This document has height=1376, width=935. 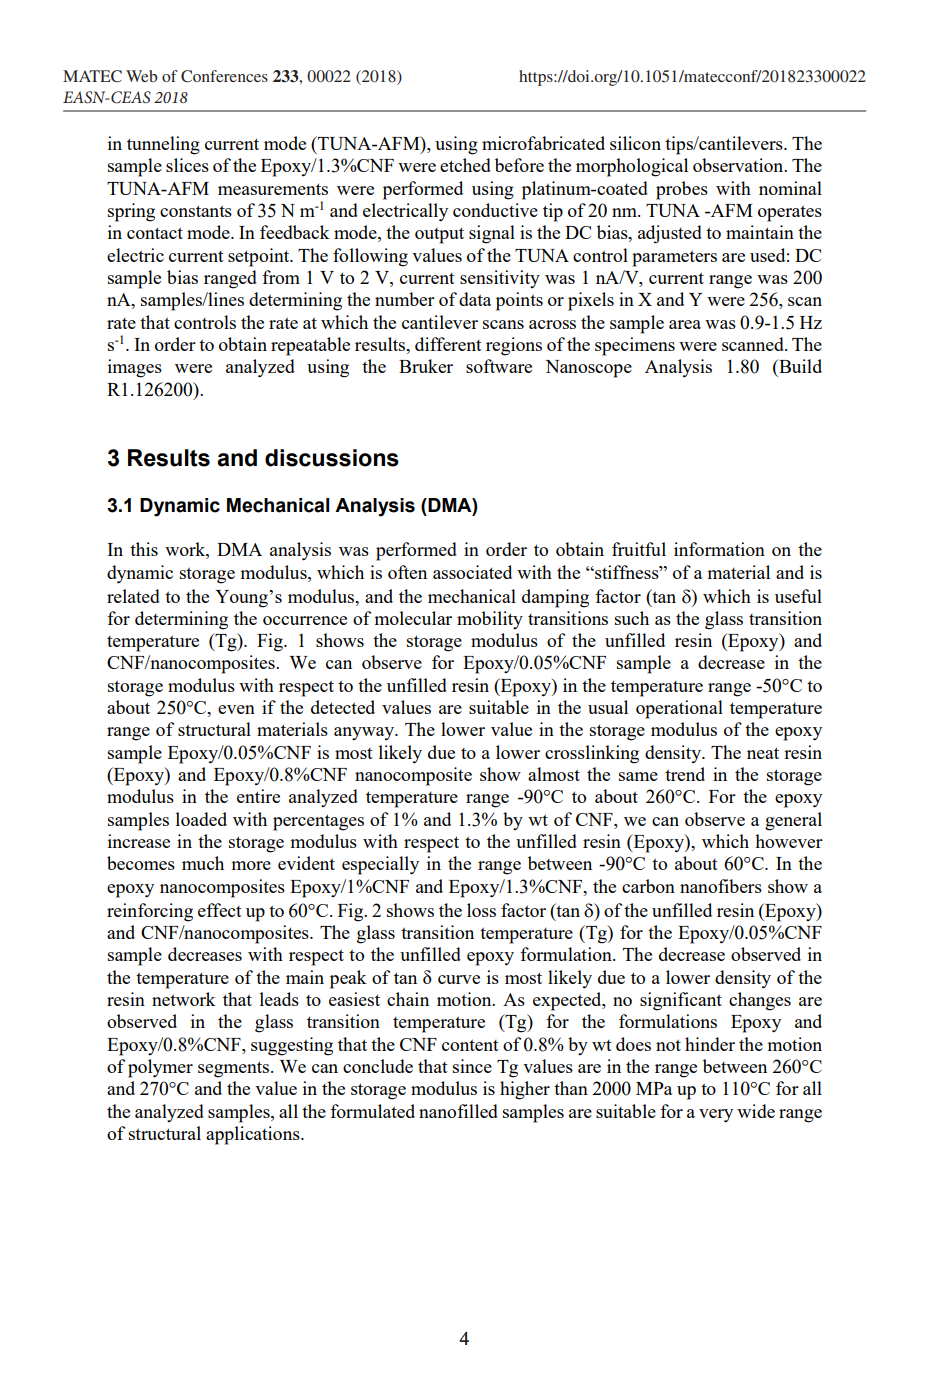 I want to click on related, so click(x=133, y=596).
